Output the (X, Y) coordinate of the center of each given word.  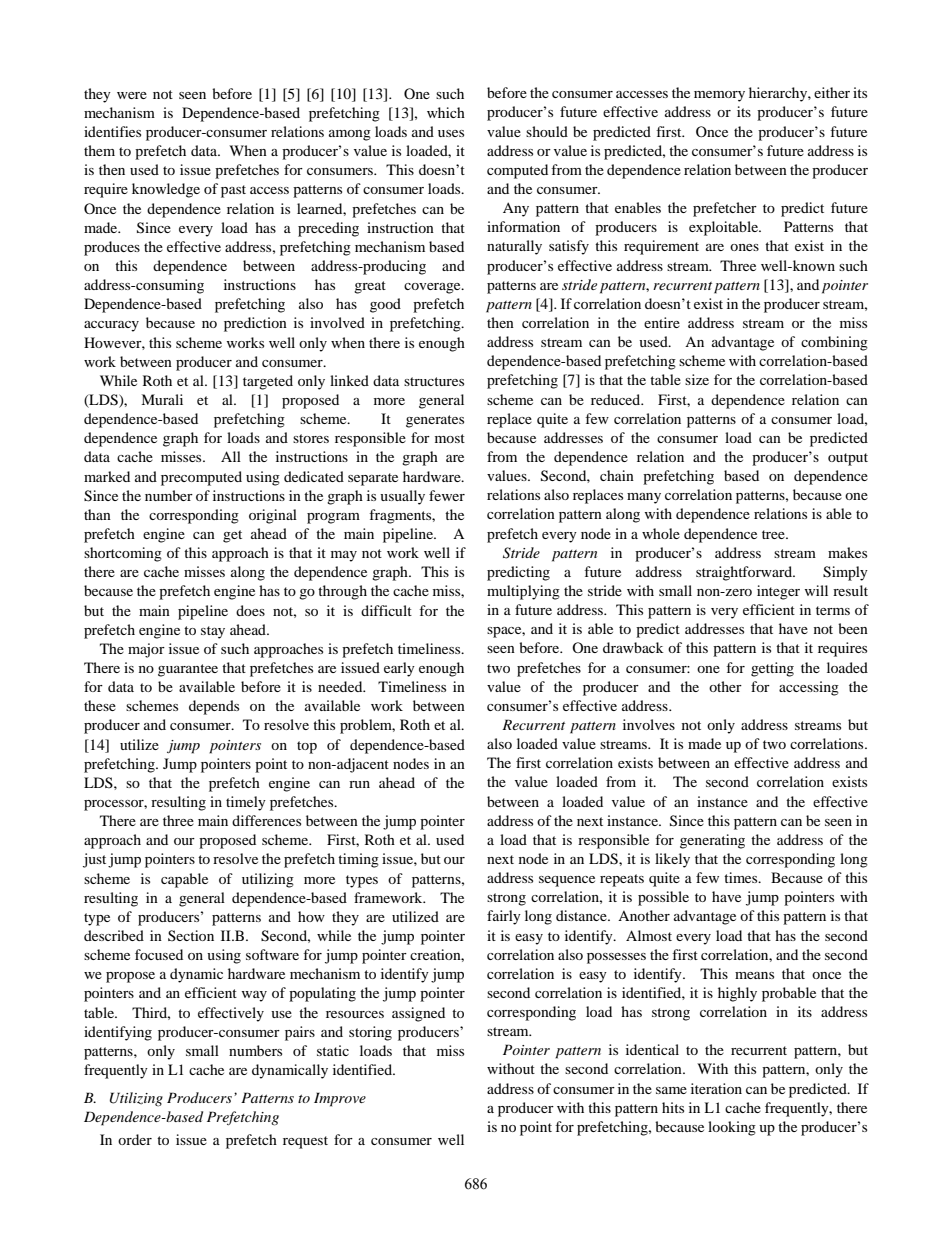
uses (451, 133)
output (848, 459)
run (359, 784)
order (135, 1139)
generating (712, 841)
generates (435, 421)
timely (246, 803)
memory (719, 96)
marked (107, 476)
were (132, 95)
